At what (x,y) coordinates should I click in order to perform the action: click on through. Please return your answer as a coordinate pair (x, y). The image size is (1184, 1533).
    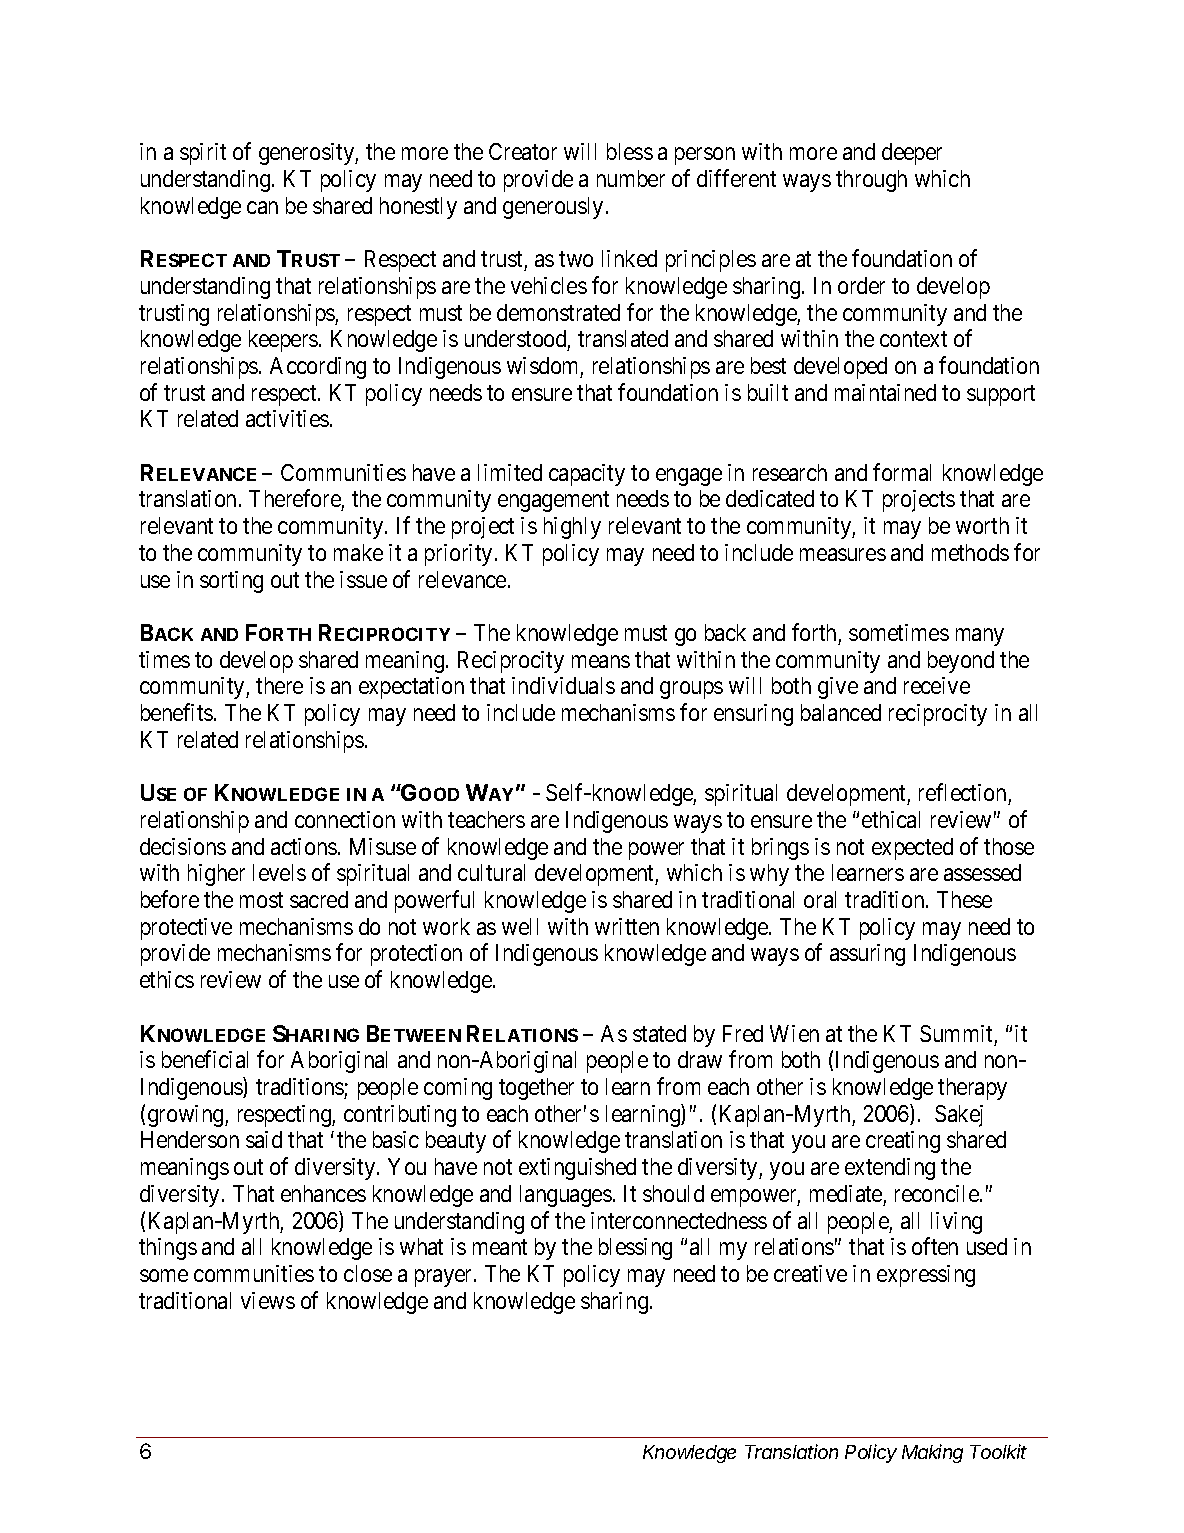
    Looking at the image, I should click on (871, 181).
